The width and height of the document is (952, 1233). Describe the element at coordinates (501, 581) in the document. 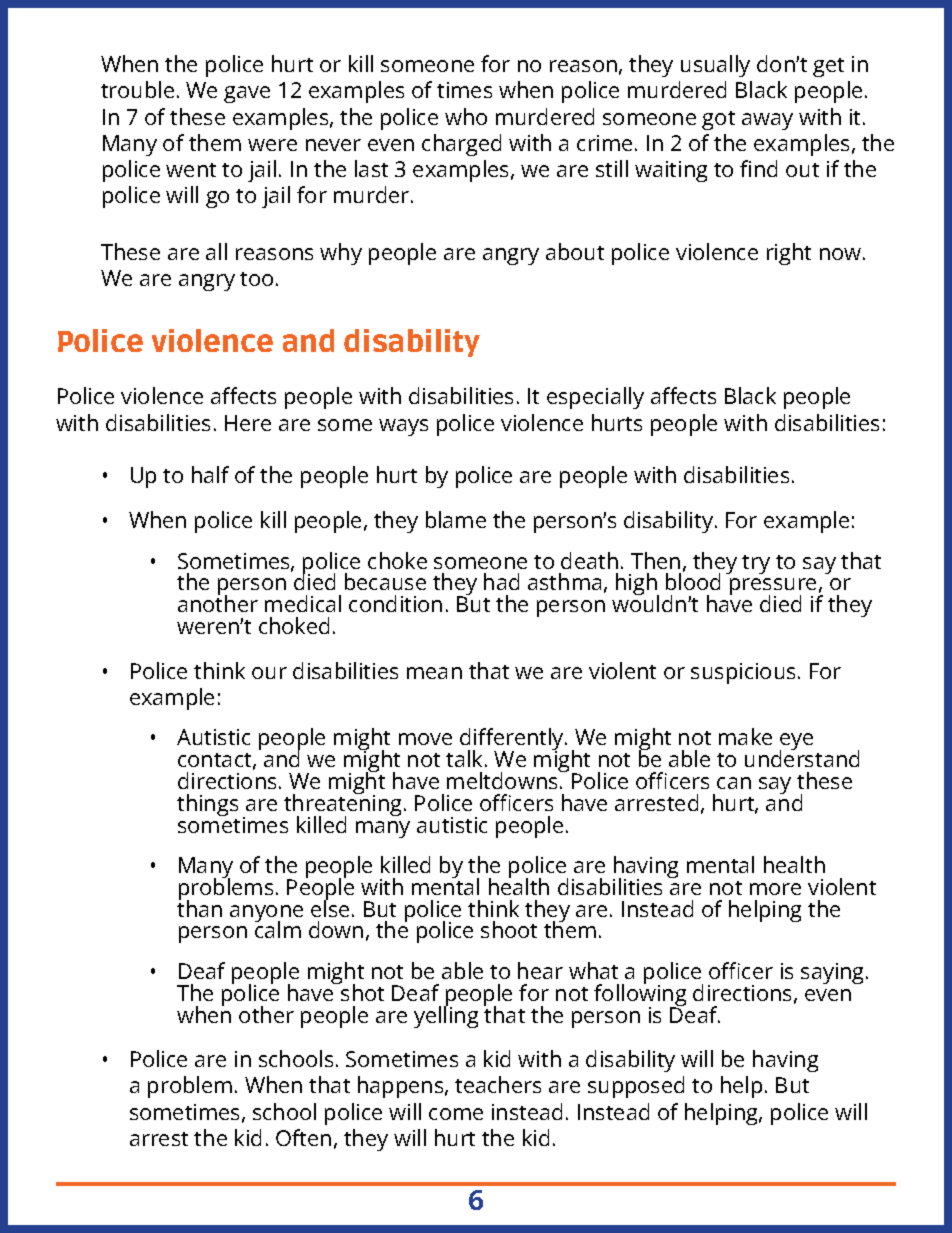

I see `had` at that location.
